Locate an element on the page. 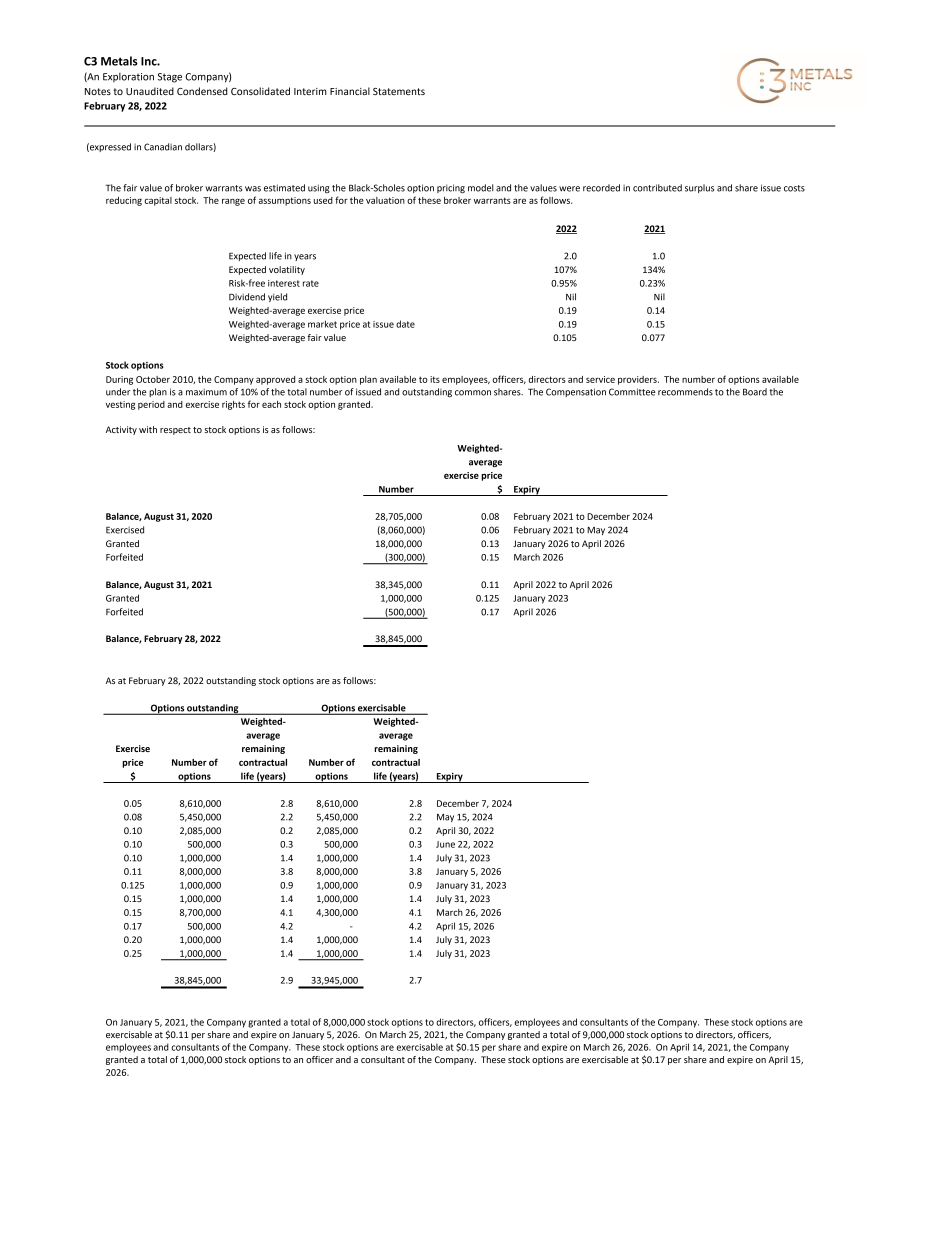 The image size is (952, 1233). Stage is located at coordinates (170, 78).
